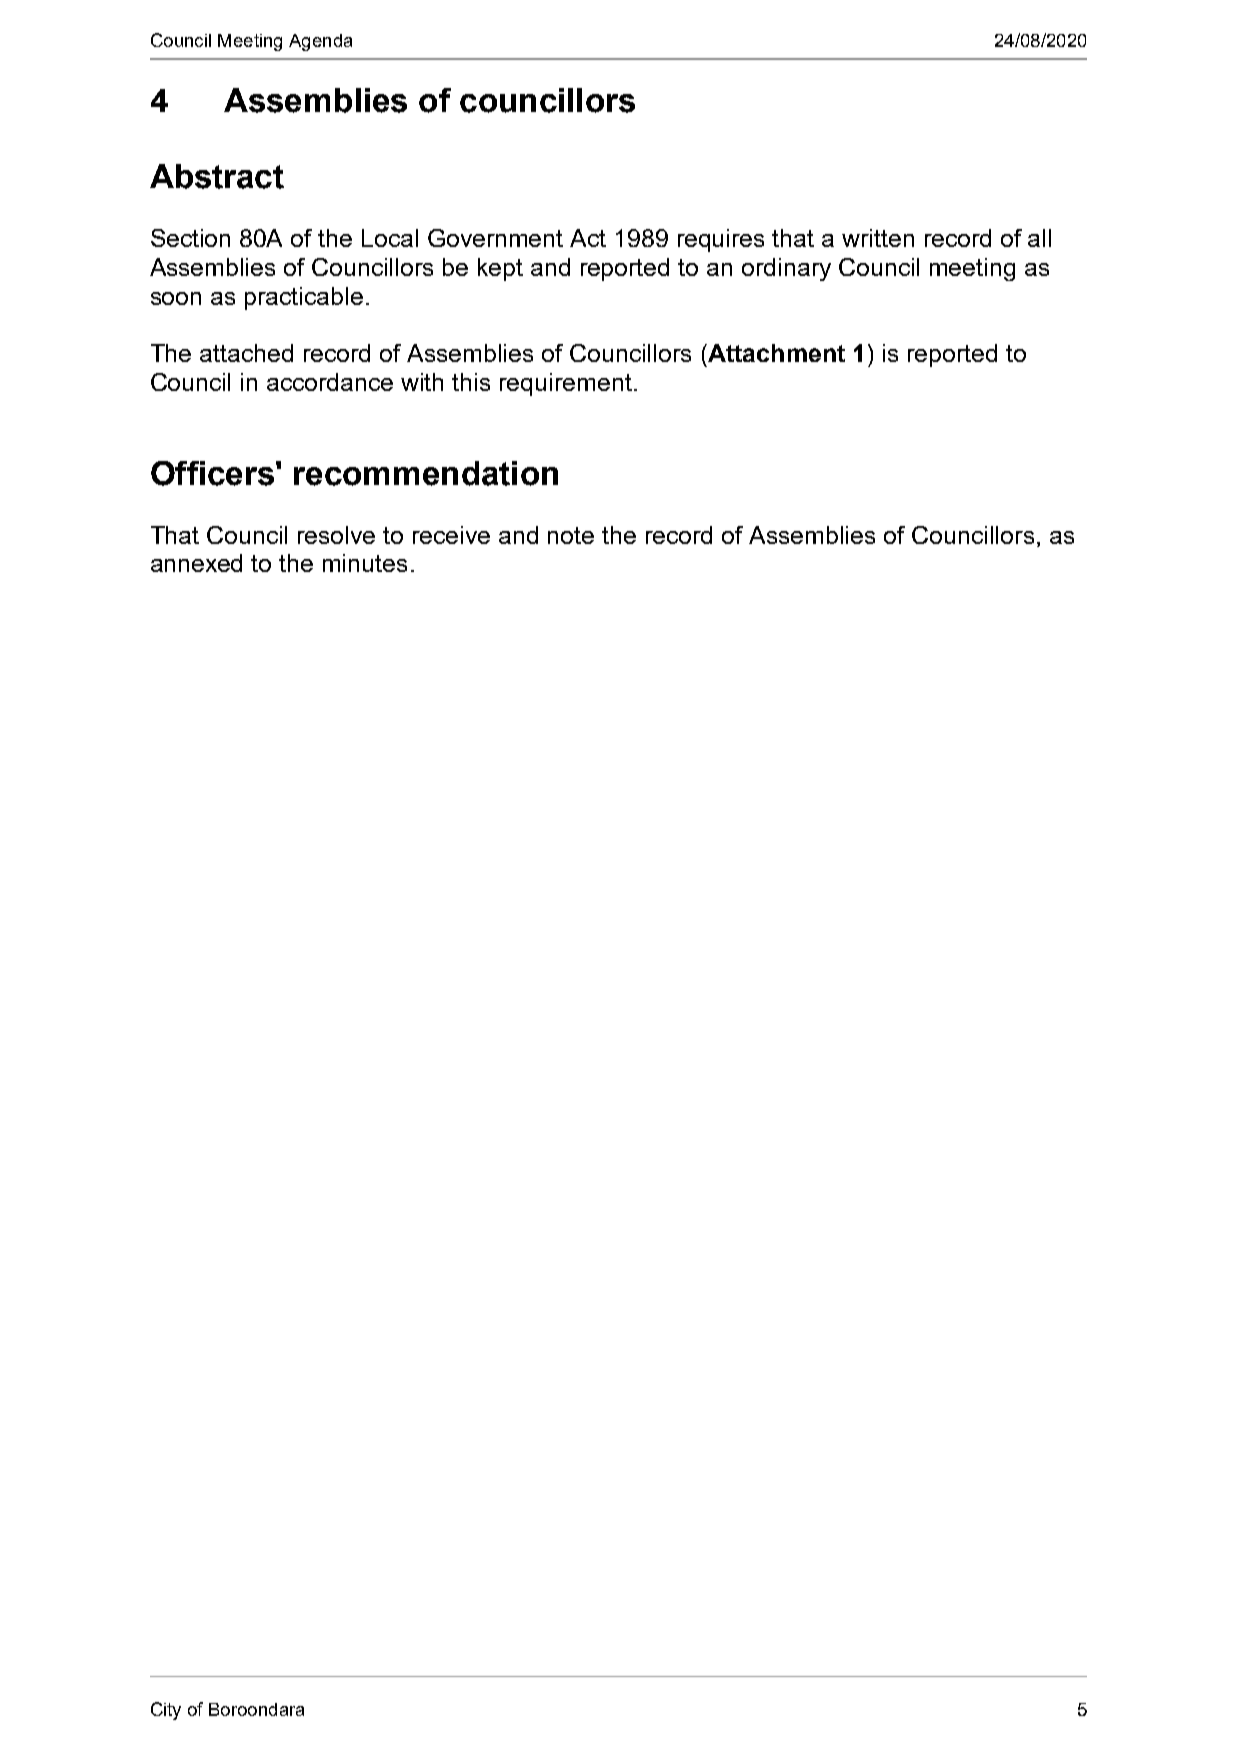 The width and height of the screenshot is (1237, 1749). What do you see at coordinates (451, 535) in the screenshot?
I see `receive` at bounding box center [451, 535].
